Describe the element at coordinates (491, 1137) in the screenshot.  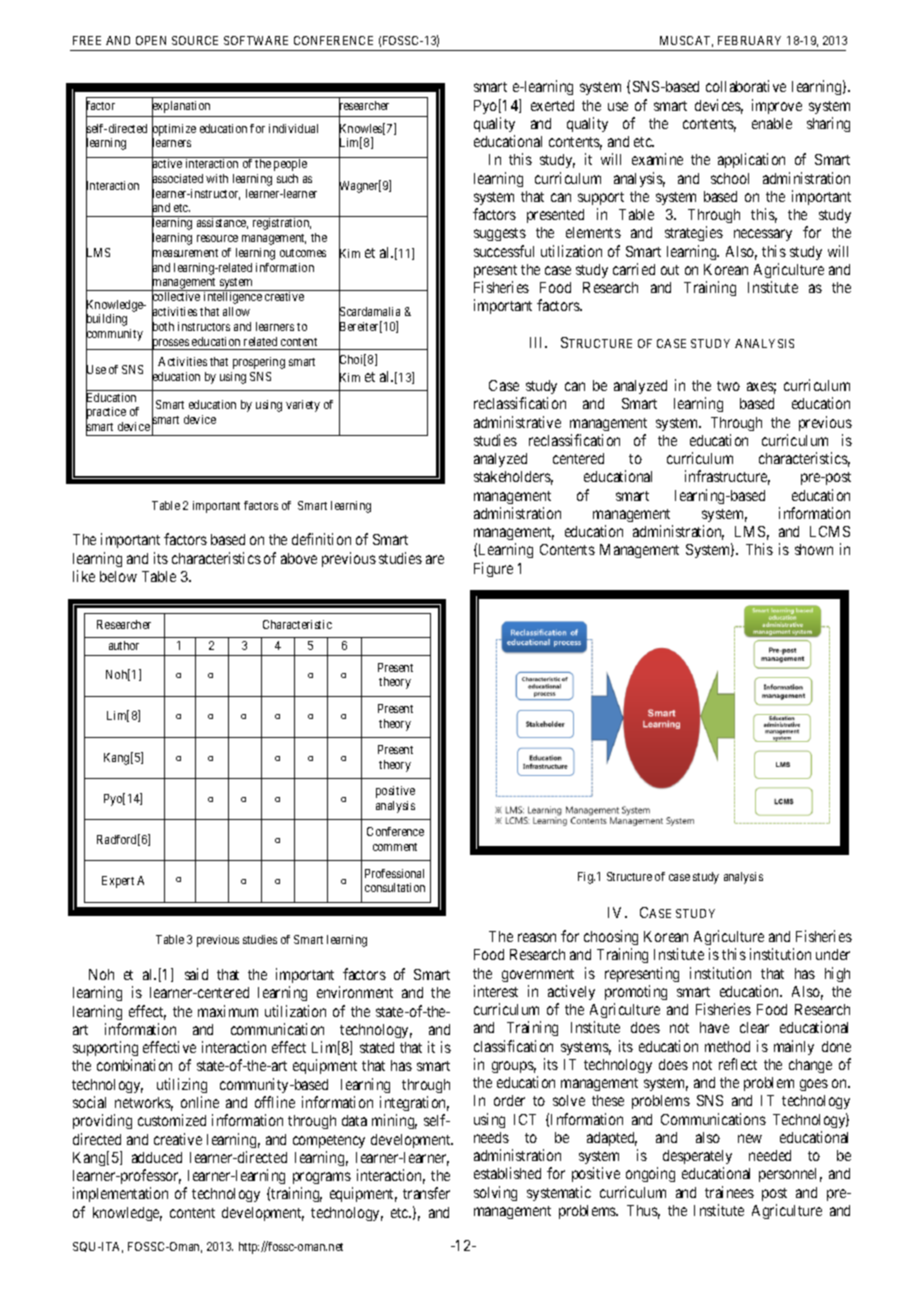
I see `needs` at that location.
